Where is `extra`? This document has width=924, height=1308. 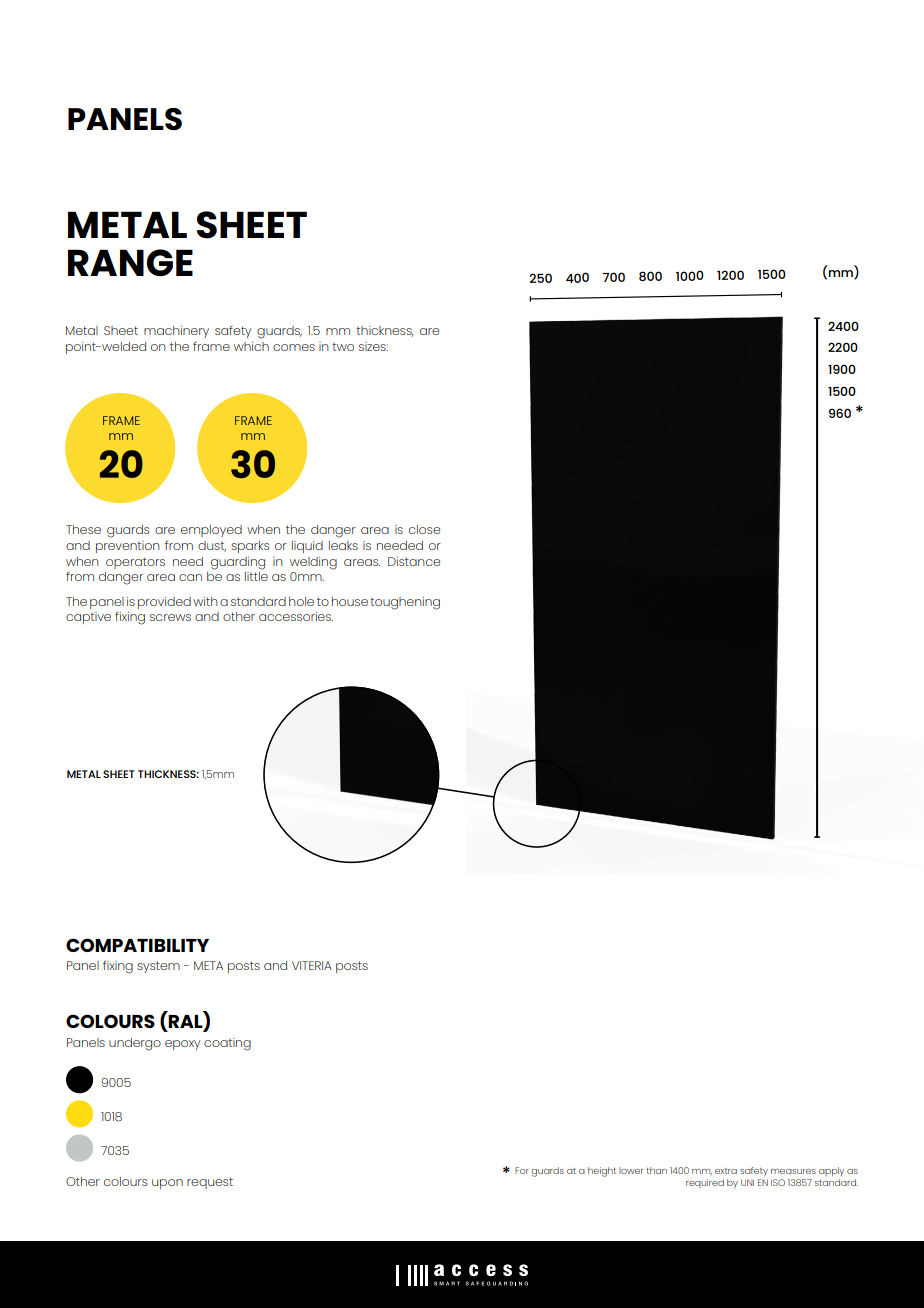 extra is located at coordinates (726, 1171).
